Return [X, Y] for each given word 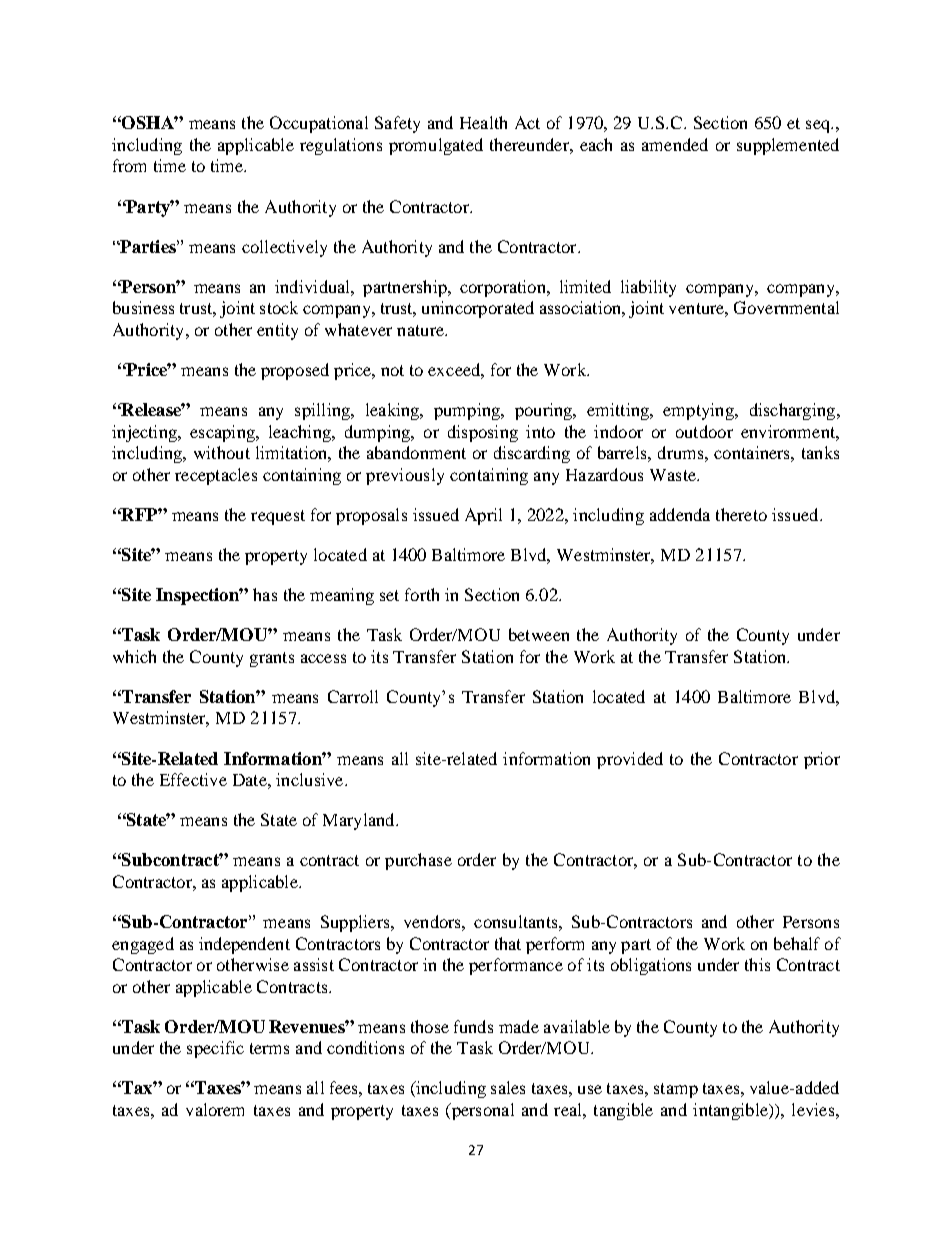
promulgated [436, 146]
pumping [468, 411]
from [129, 165]
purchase [418, 861]
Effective [193, 779]
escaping [223, 433]
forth [422, 594]
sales [508, 1087]
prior [822, 760]
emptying [699, 411]
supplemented [788, 146]
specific [215, 1049]
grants [272, 659]
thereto [741, 514]
